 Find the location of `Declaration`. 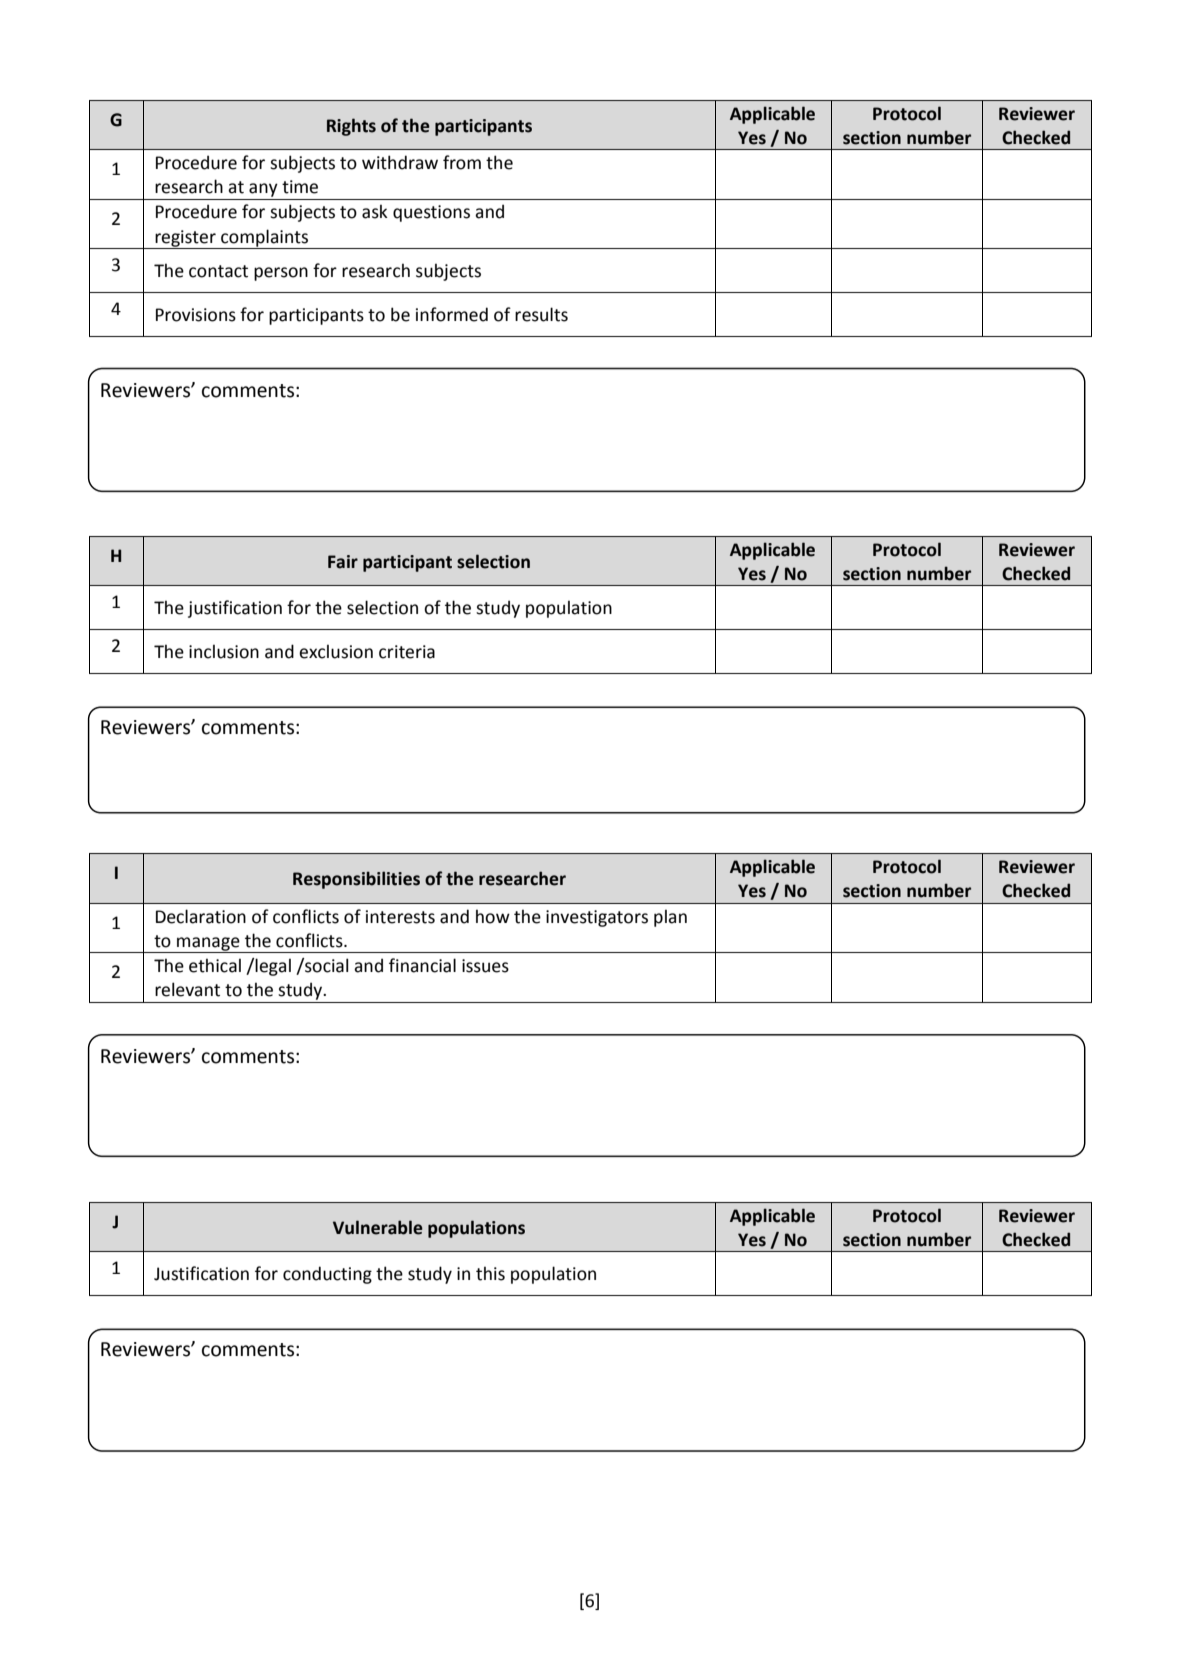

Declaration is located at coordinates (201, 916).
